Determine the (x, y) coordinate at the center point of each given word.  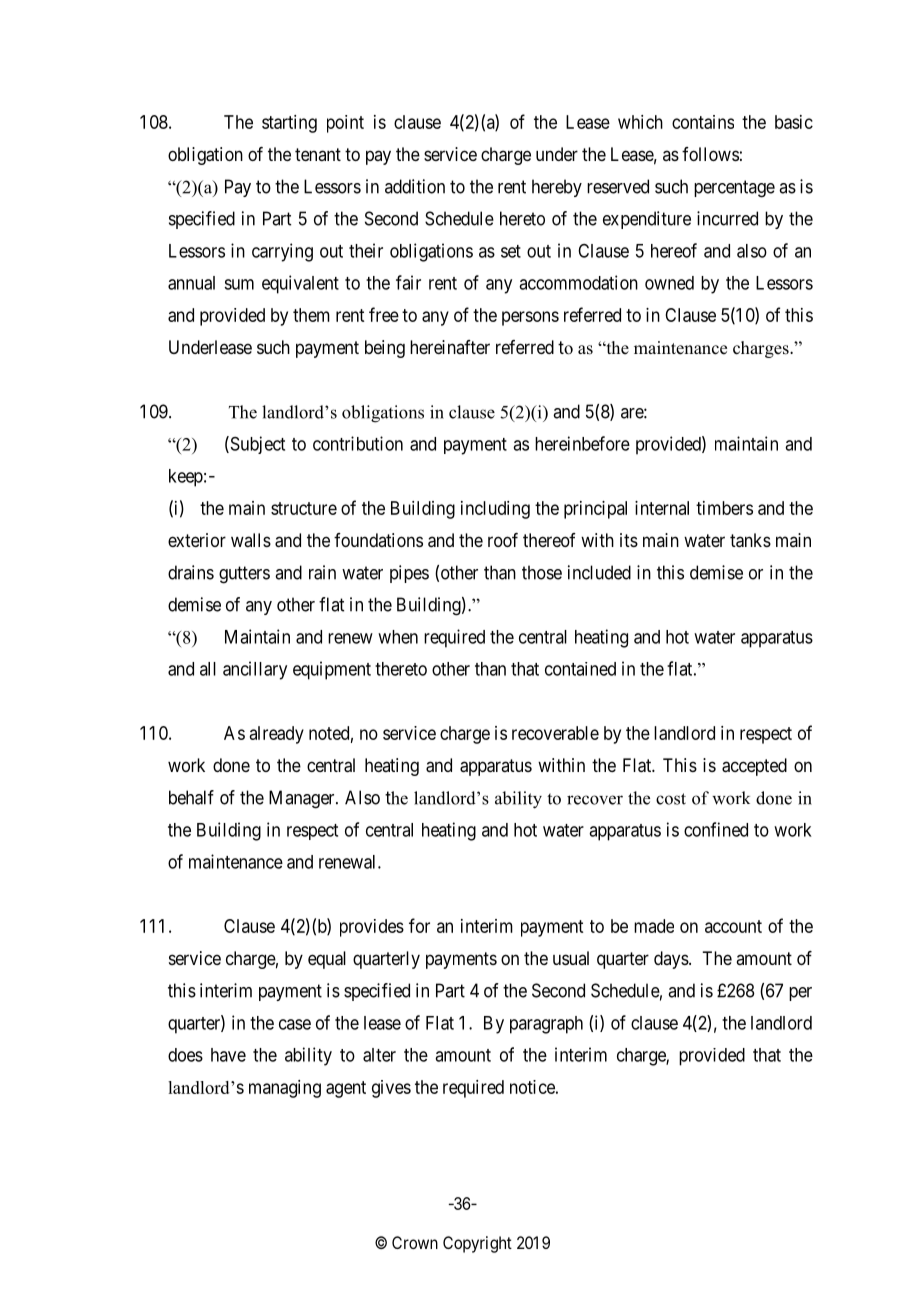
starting (289, 124)
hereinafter (450, 347)
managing (285, 1089)
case (295, 1024)
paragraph (546, 1025)
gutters (244, 575)
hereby (557, 188)
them (311, 315)
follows (710, 154)
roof (503, 540)
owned (669, 283)
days (671, 960)
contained (580, 669)
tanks (750, 540)
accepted (754, 767)
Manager (303, 799)
